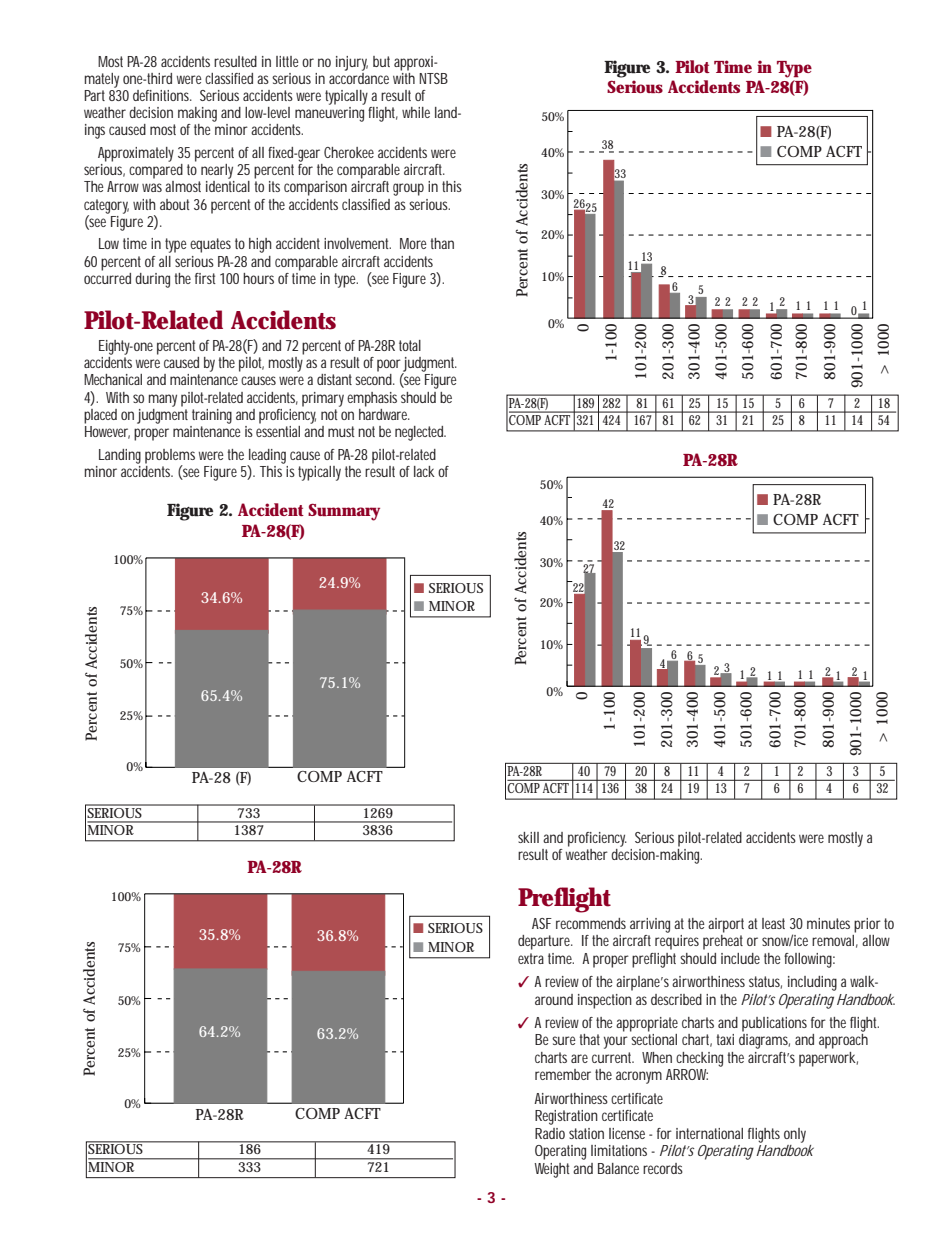 The width and height of the document is (952, 1233). Describe the element at coordinates (433, 78) in the document. I see `NTSB` at that location.
